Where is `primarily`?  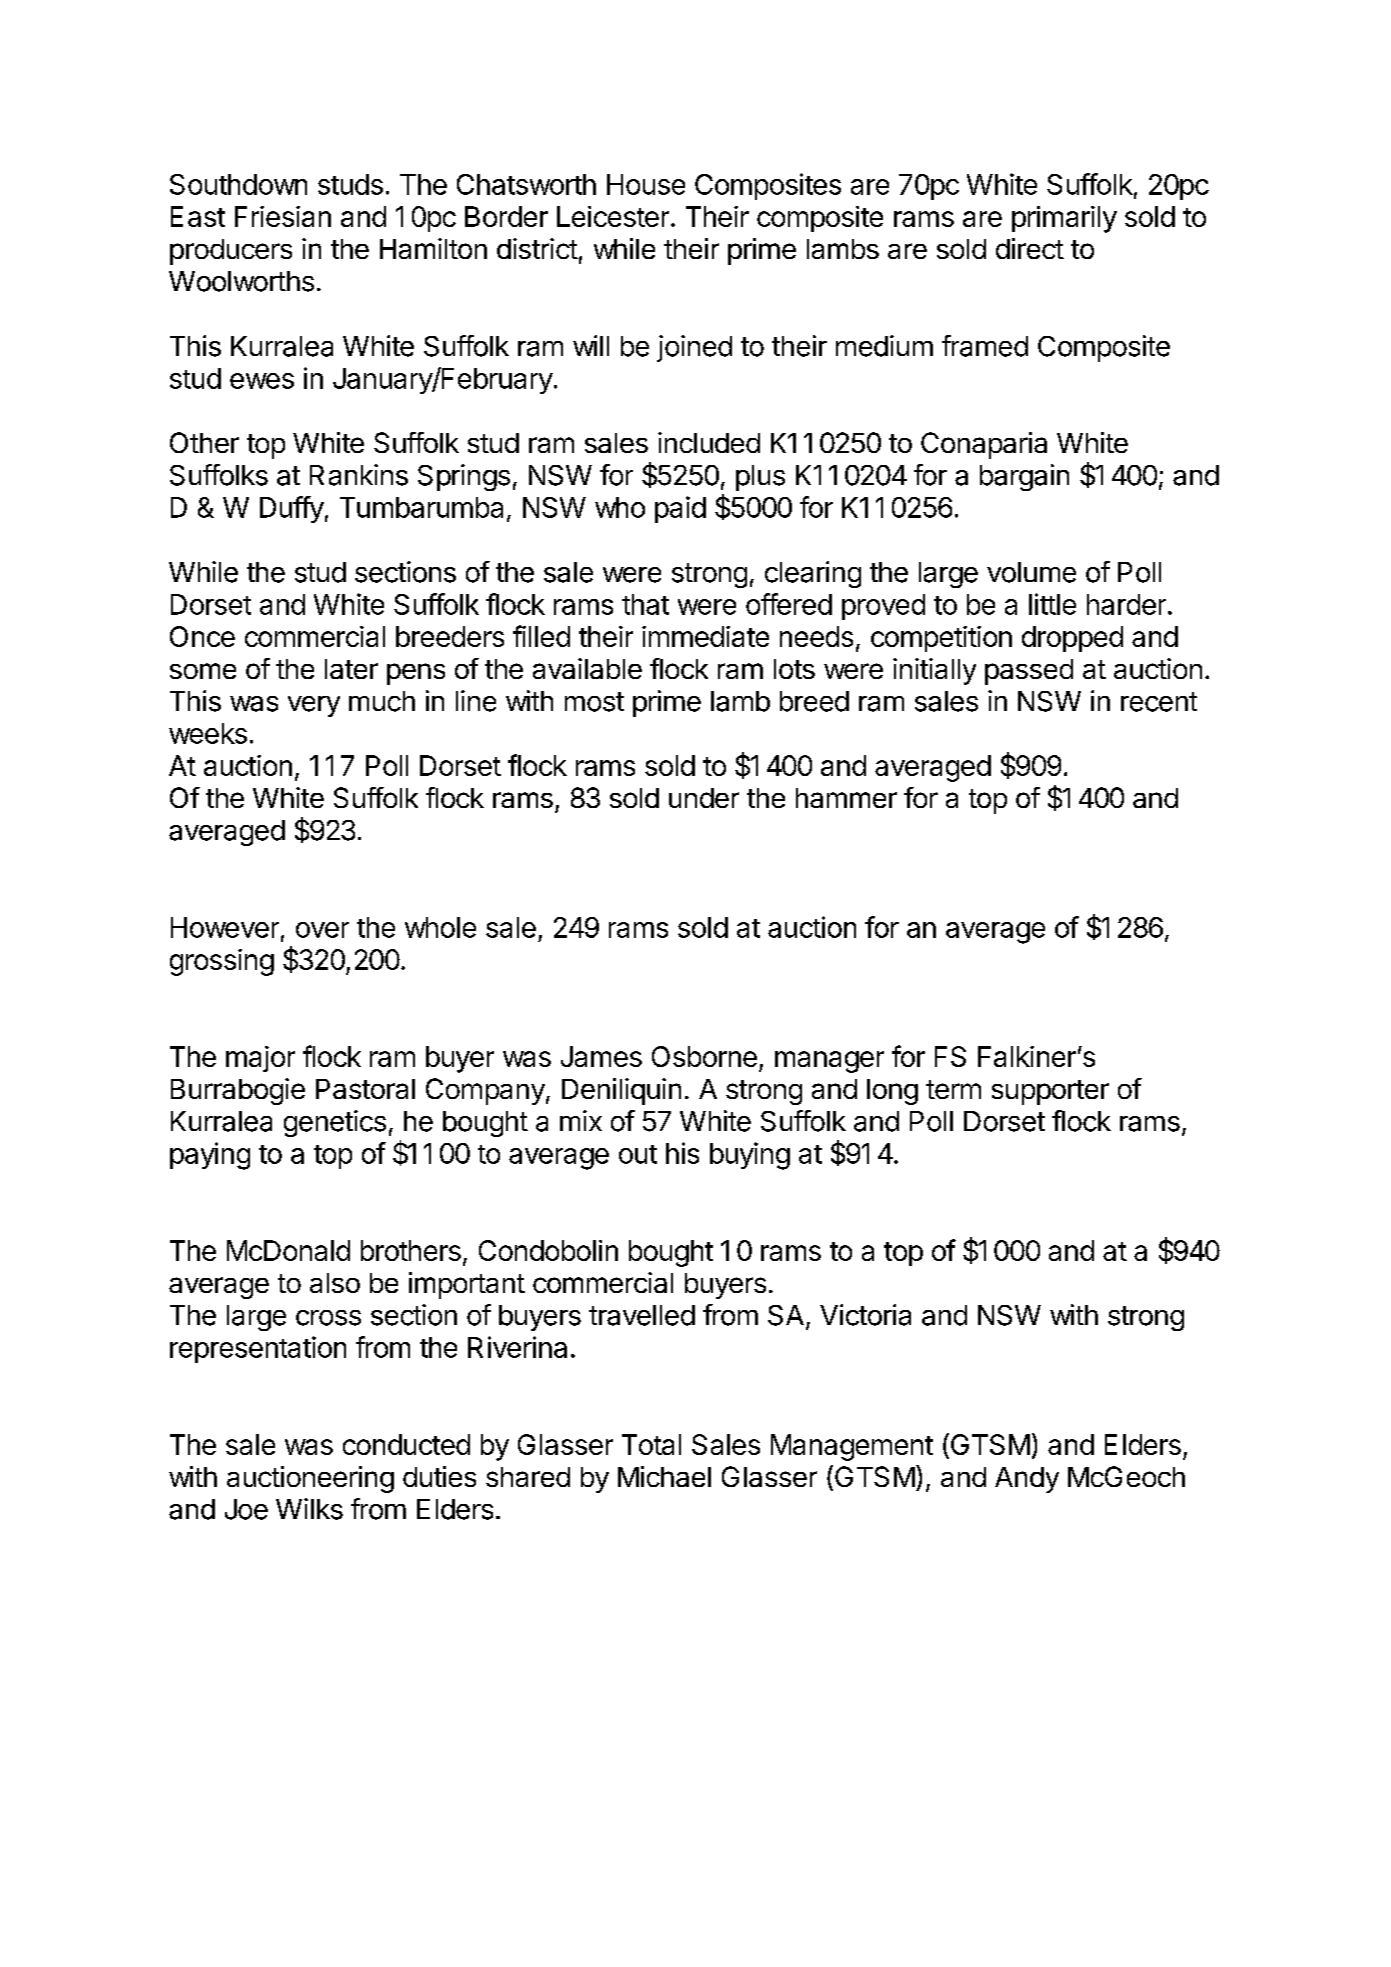
primarily is located at coordinates (1064, 219).
